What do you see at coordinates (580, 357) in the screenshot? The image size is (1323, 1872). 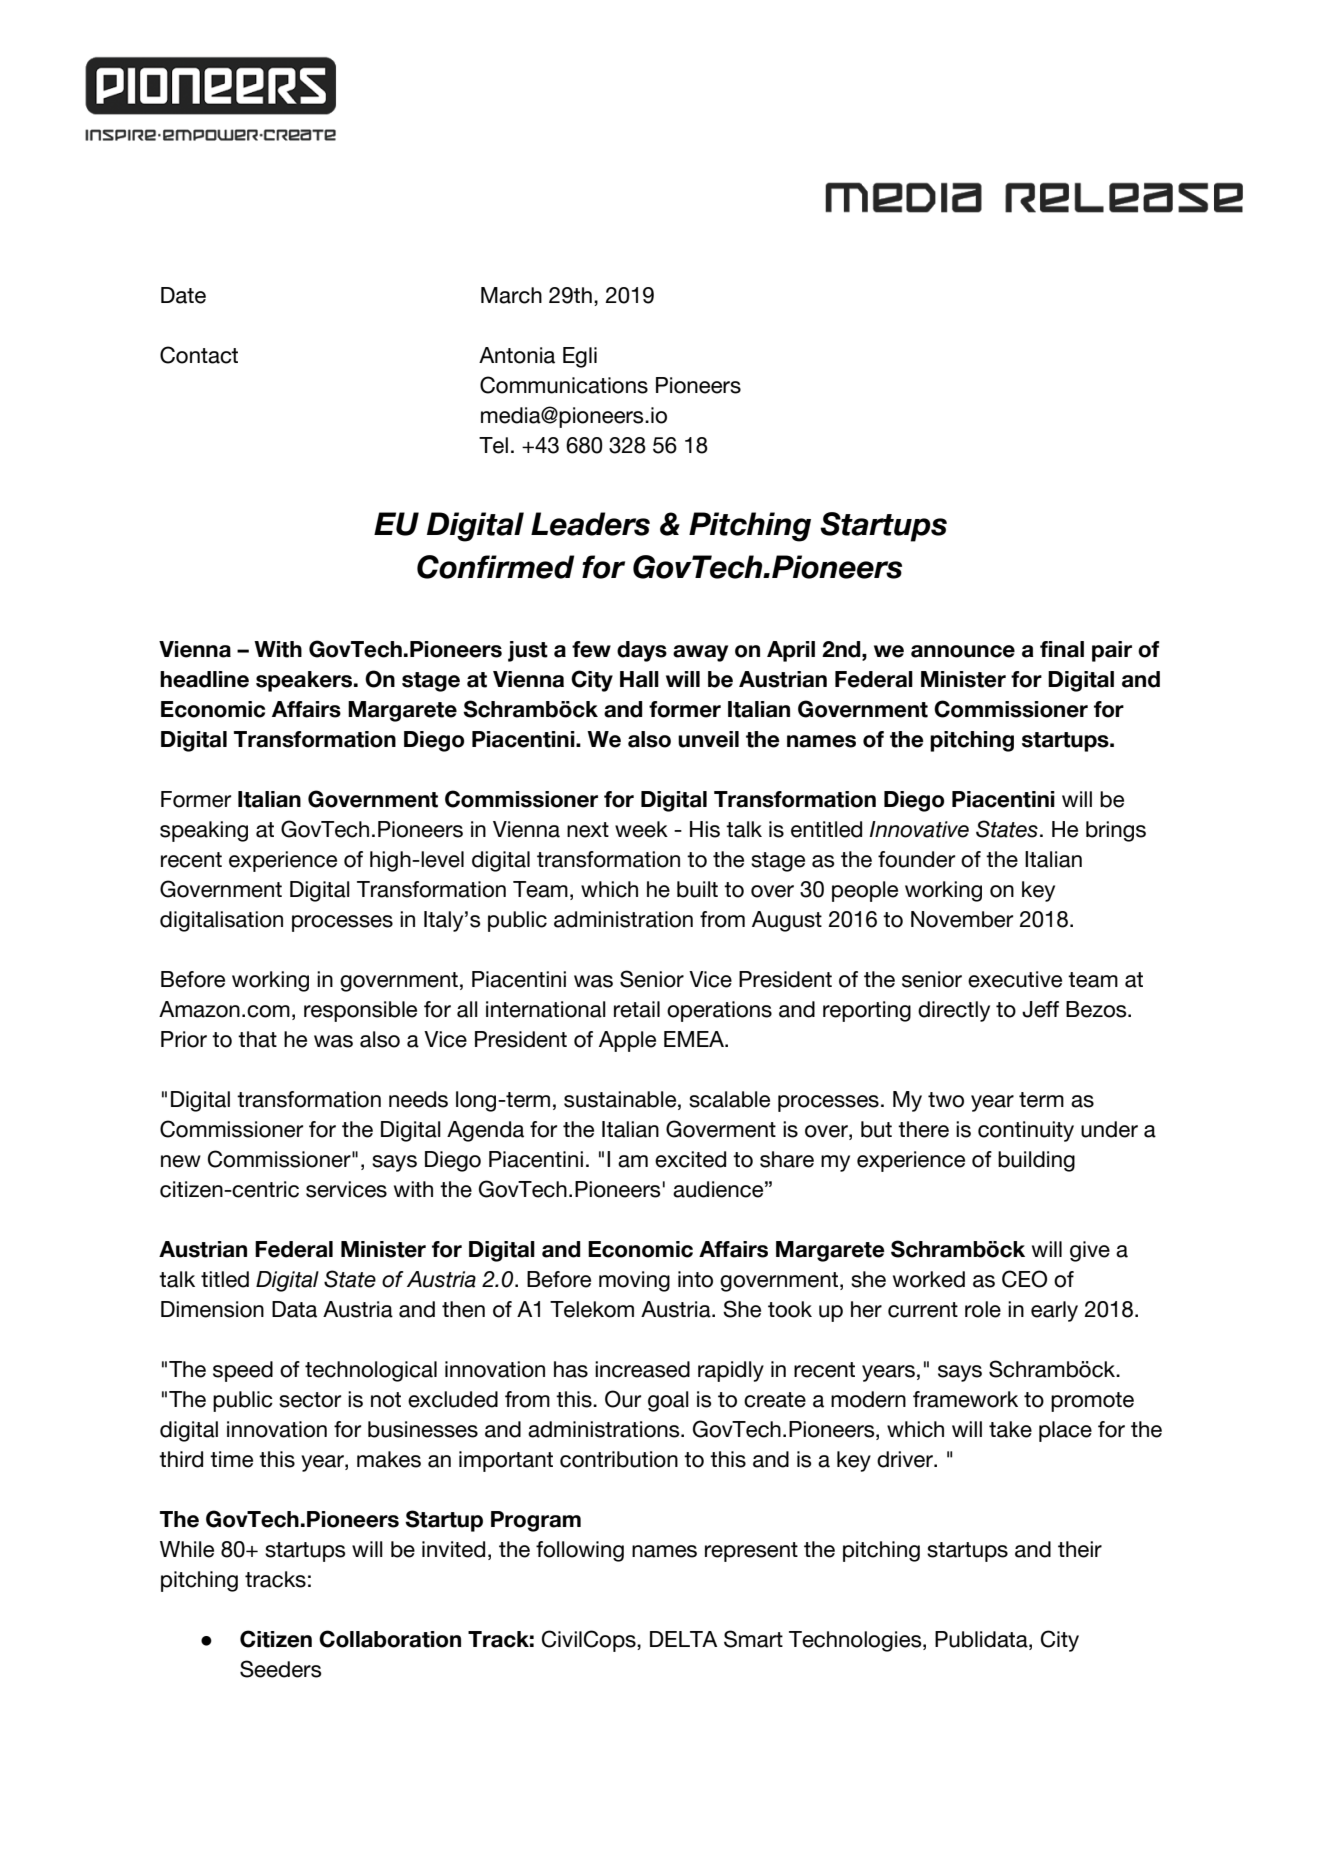 I see `Egli` at bounding box center [580, 357].
